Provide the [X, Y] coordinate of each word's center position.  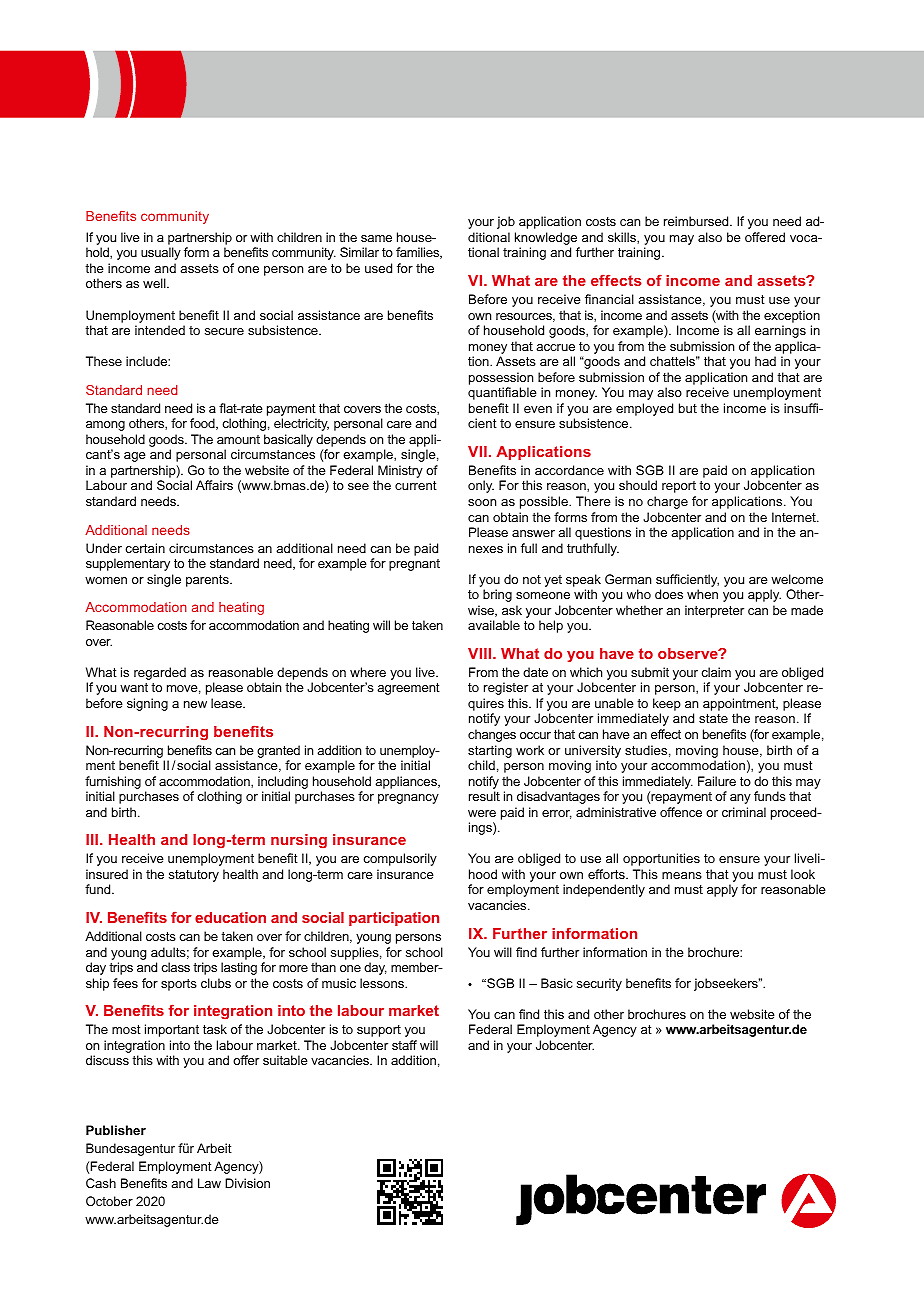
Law [209, 1183]
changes [492, 735]
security [599, 984]
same [376, 238]
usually [161, 253]
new [195, 704]
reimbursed [697, 221]
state [713, 718]
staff [404, 1045]
